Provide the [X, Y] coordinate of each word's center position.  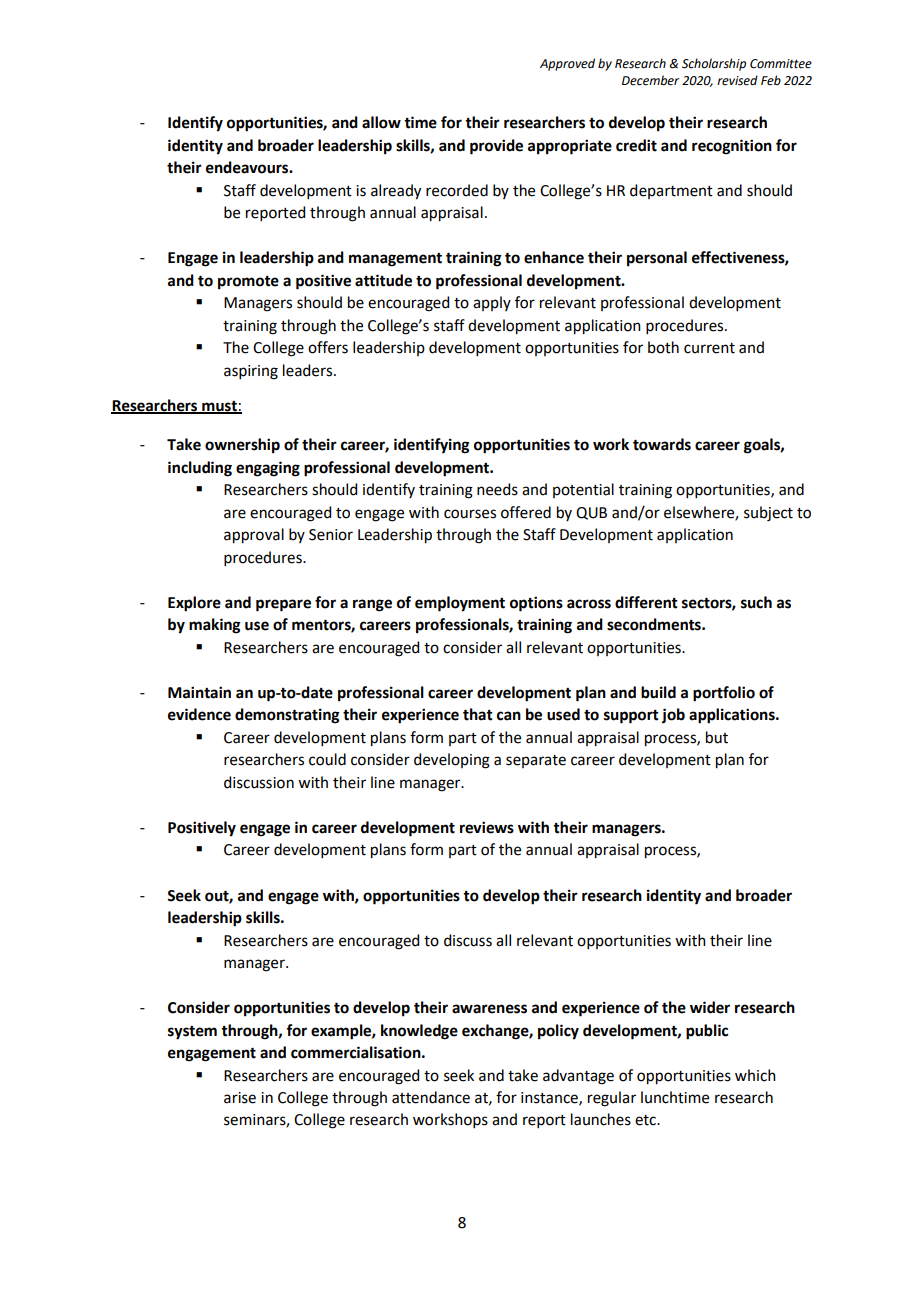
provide [496, 147]
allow [381, 122]
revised [737, 80]
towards [662, 444]
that [478, 714]
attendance [431, 1097]
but [717, 737]
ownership [242, 446]
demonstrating [287, 716]
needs [497, 489]
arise [240, 1098]
